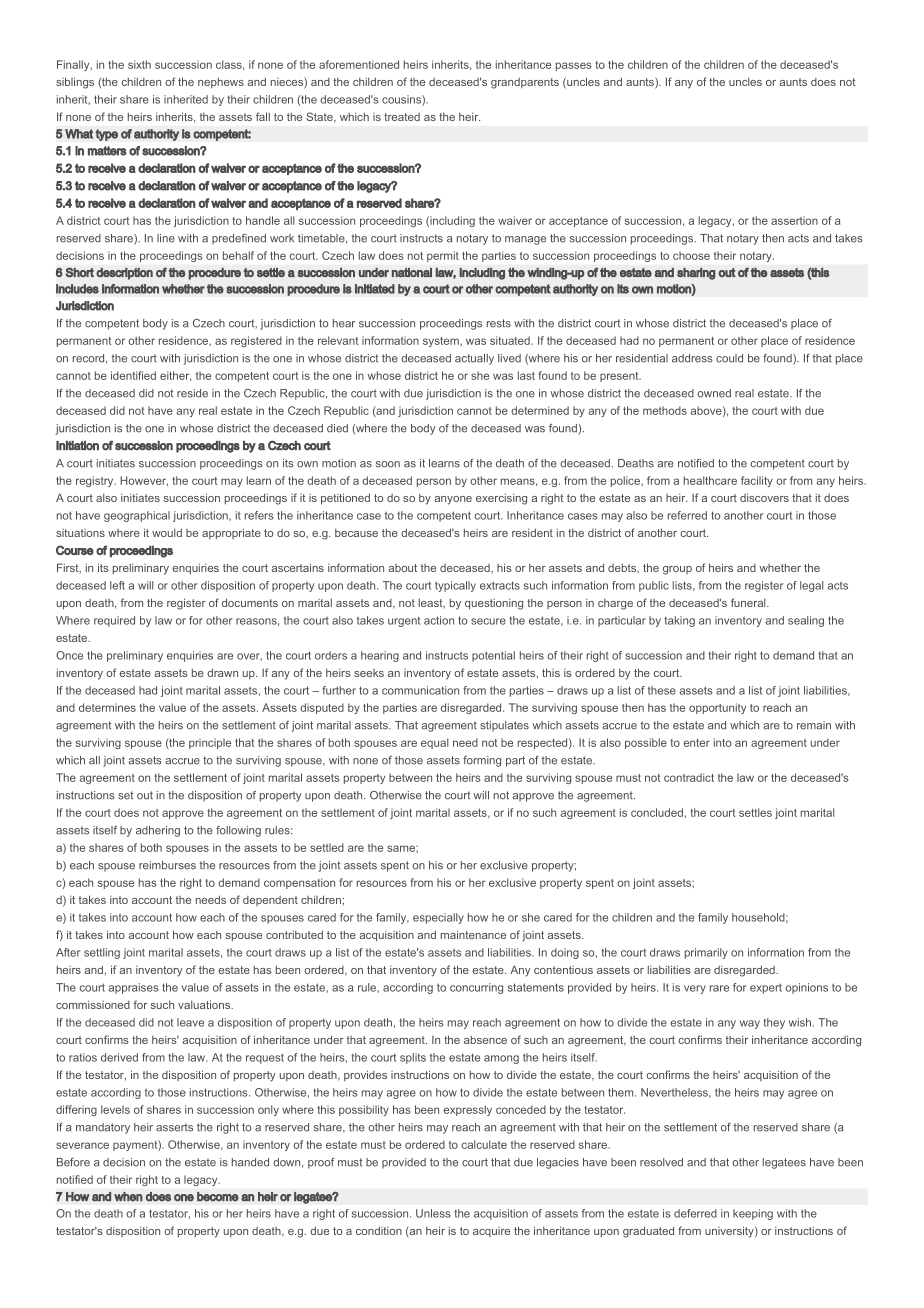 The height and width of the screenshot is (1308, 924). I want to click on forming, so click(482, 761).
